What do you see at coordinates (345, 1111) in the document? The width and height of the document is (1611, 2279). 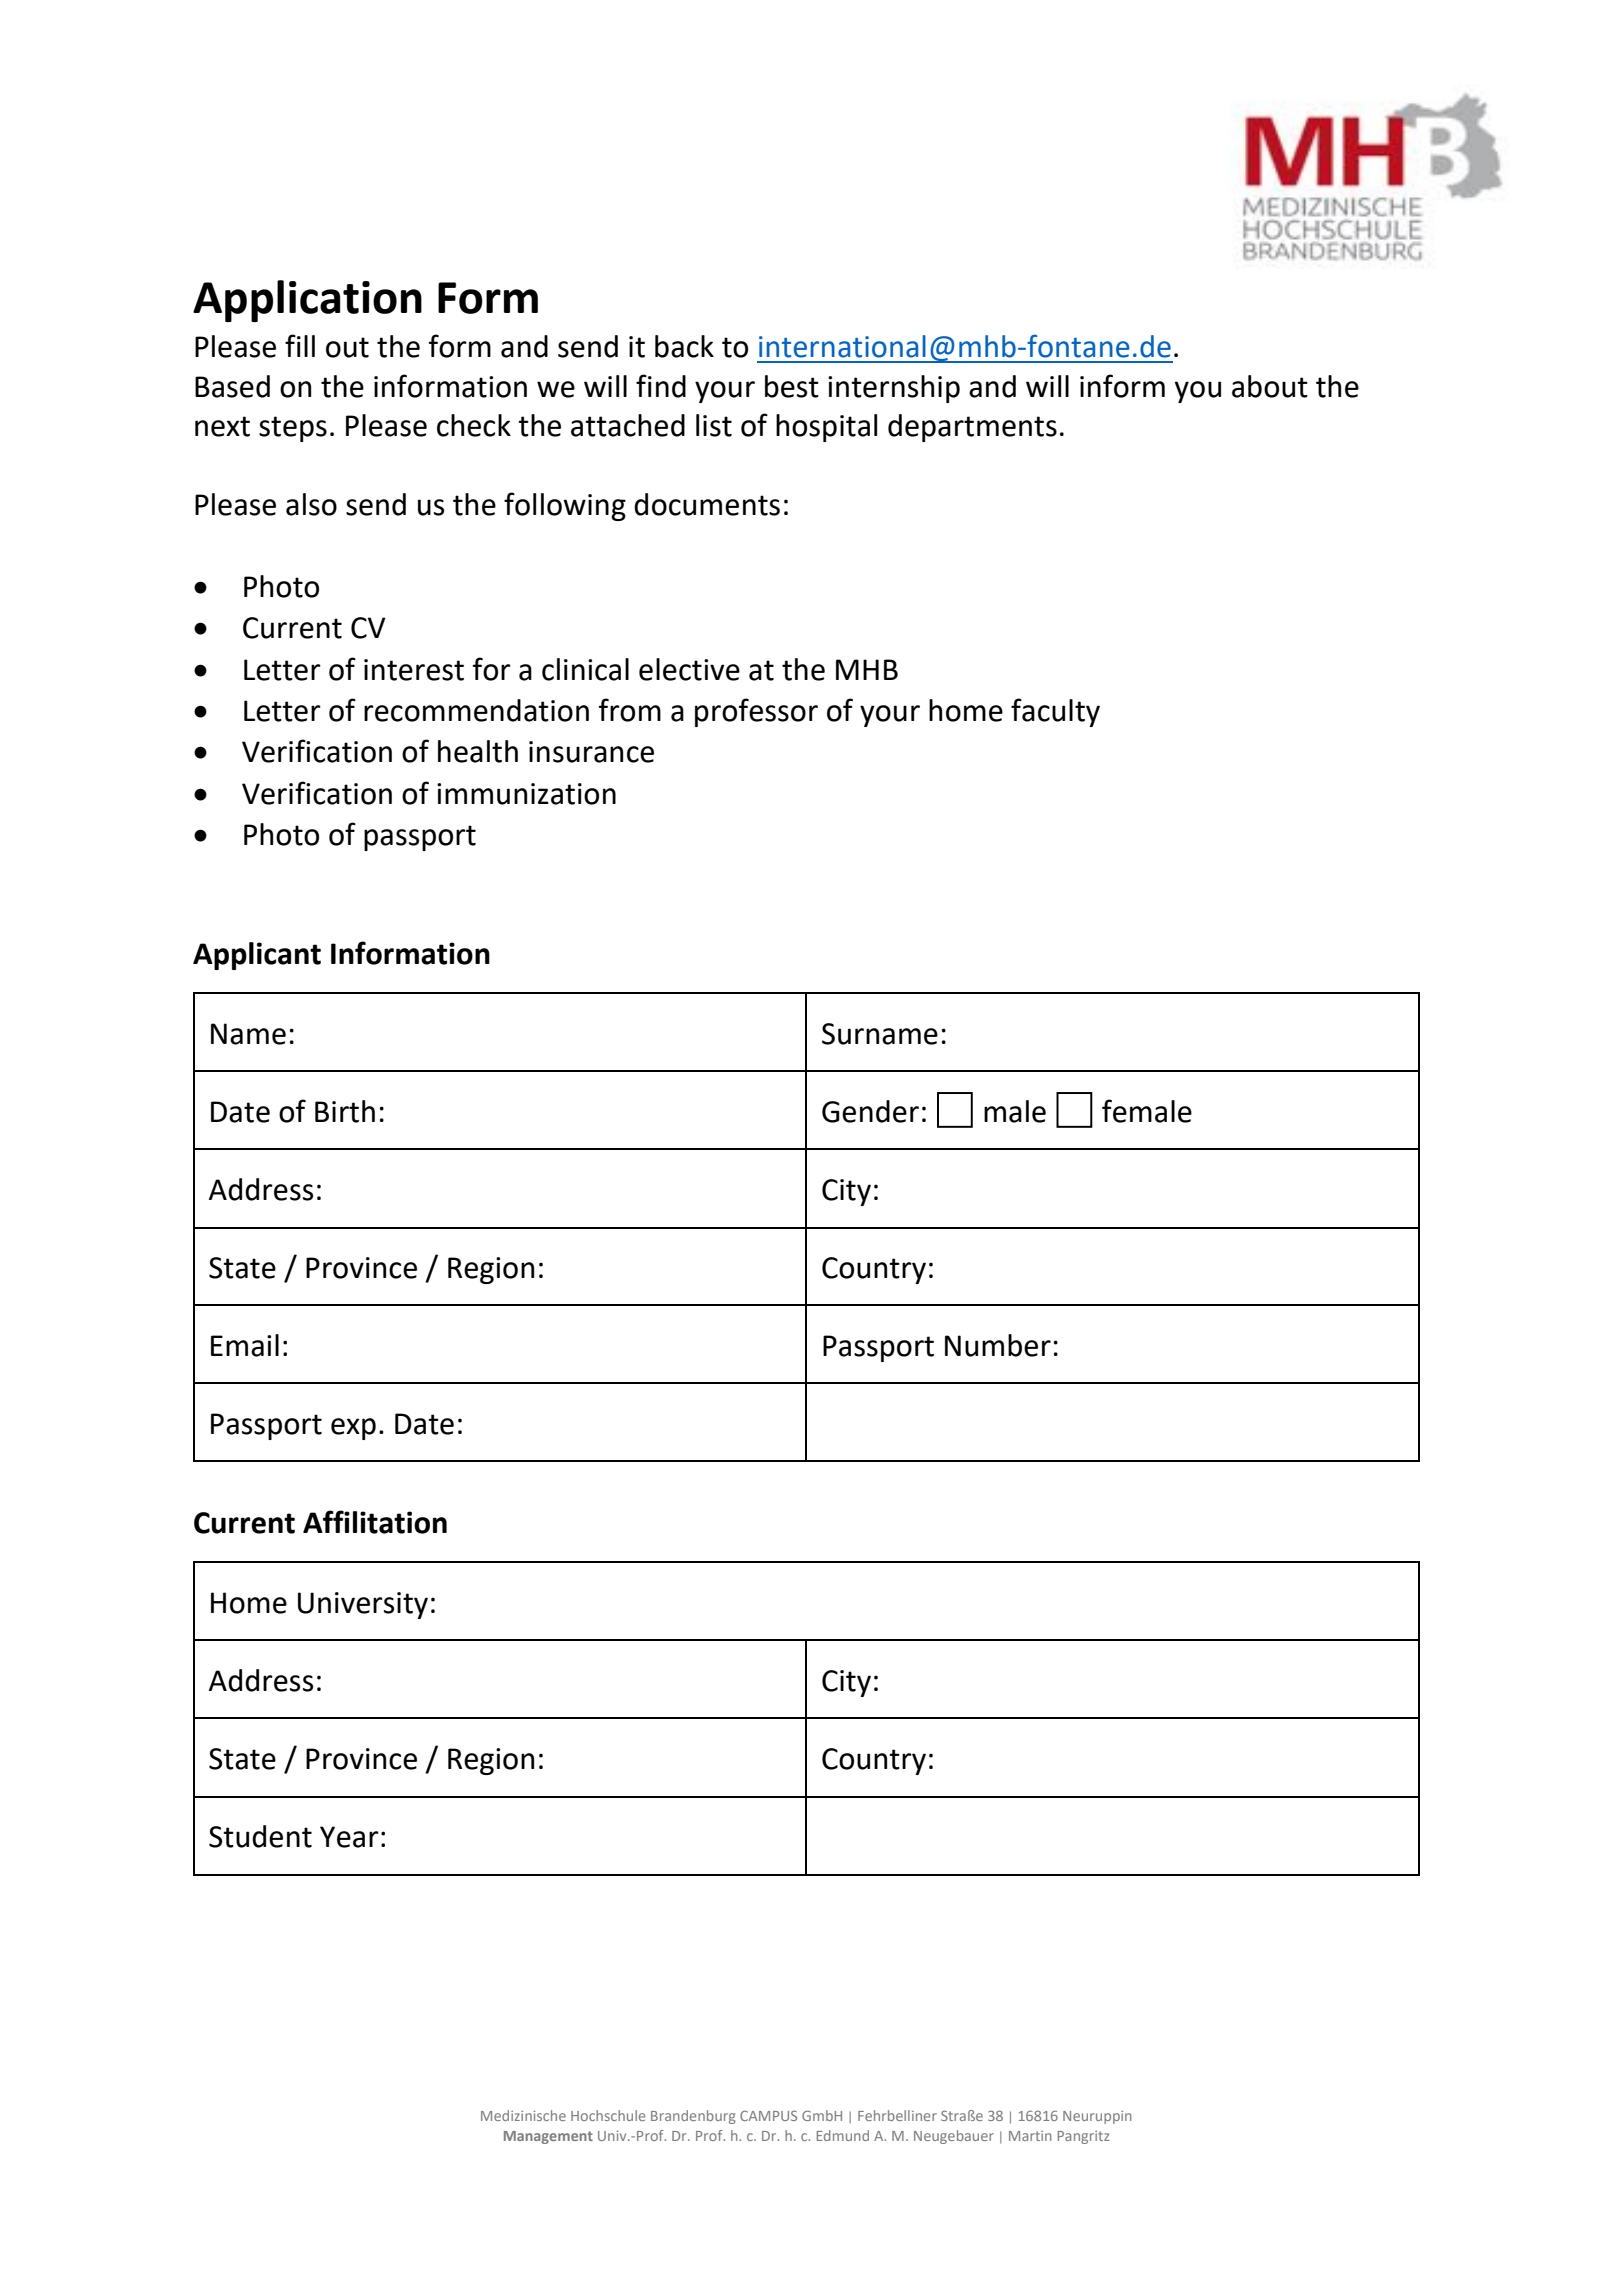 I see `Birth` at bounding box center [345, 1111].
